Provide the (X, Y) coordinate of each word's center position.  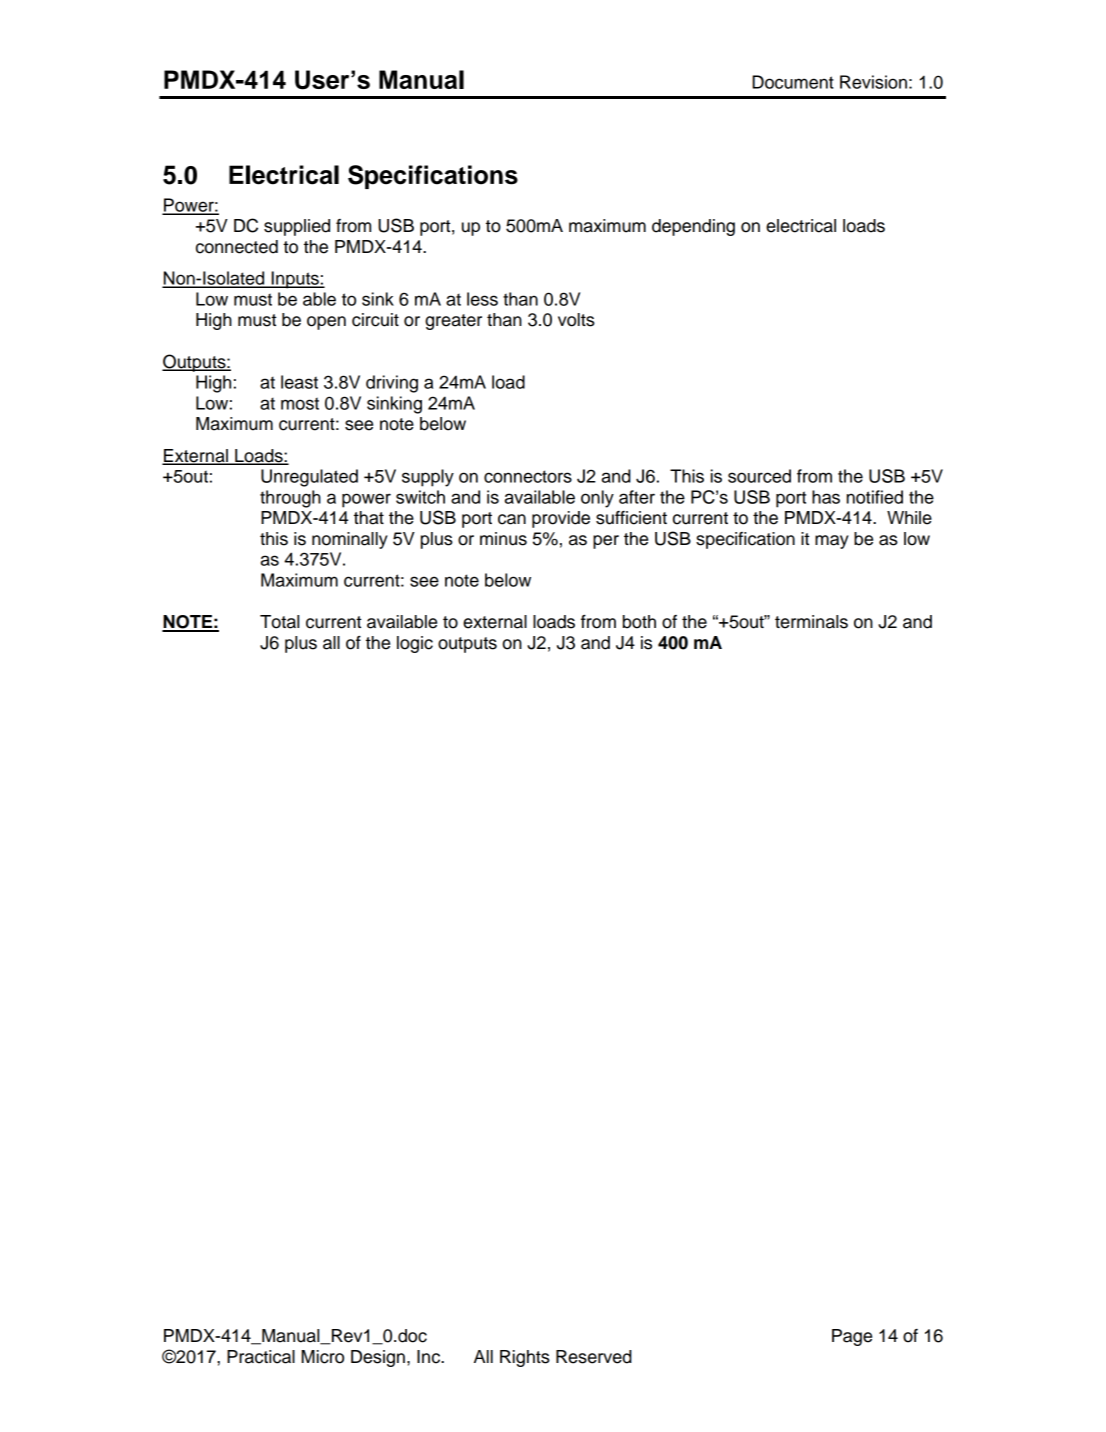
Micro (322, 1357)
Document (793, 82)
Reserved (594, 1357)
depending (693, 227)
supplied (297, 227)
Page (852, 1337)
